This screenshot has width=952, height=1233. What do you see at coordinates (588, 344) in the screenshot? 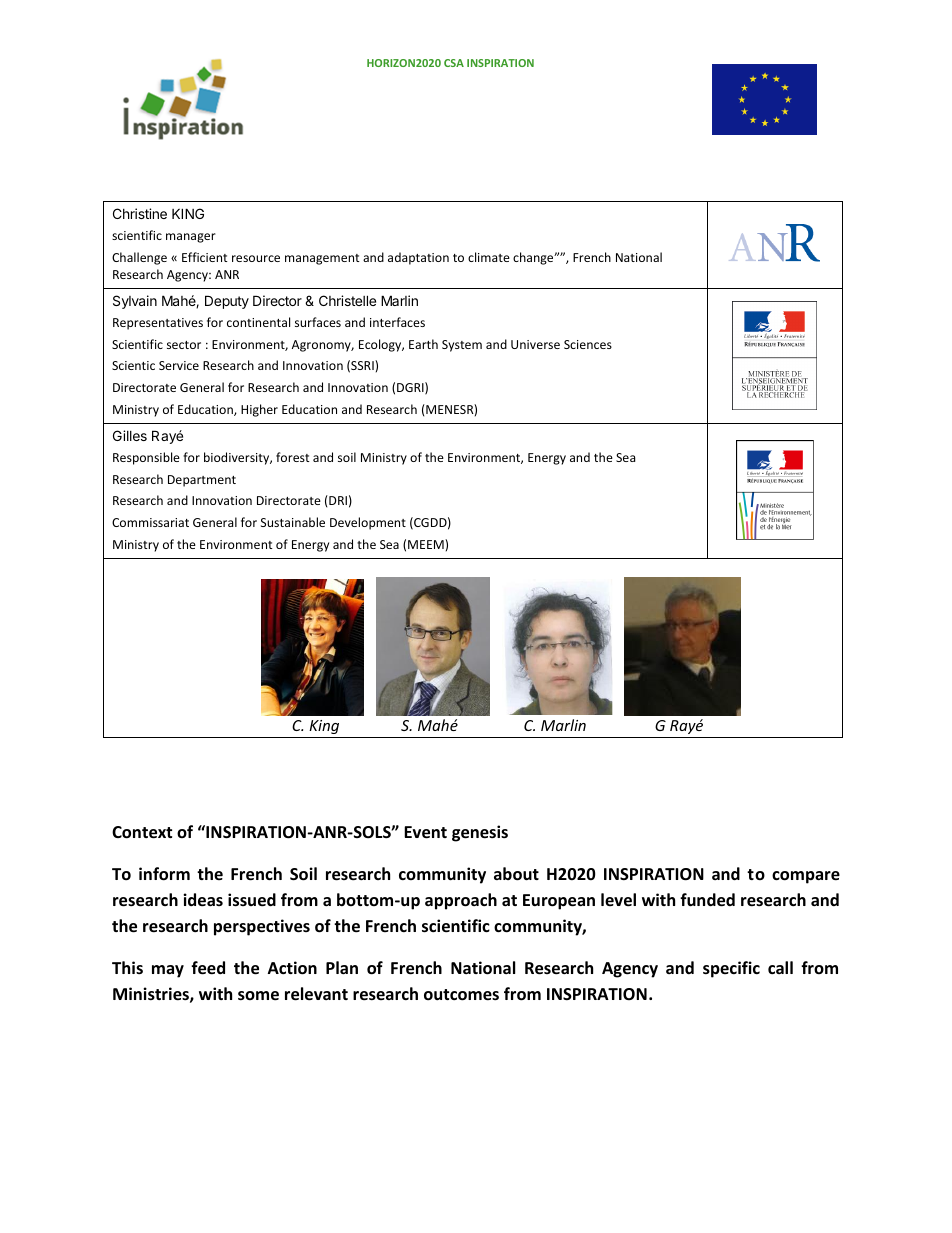
I see `Sciences` at bounding box center [588, 344].
